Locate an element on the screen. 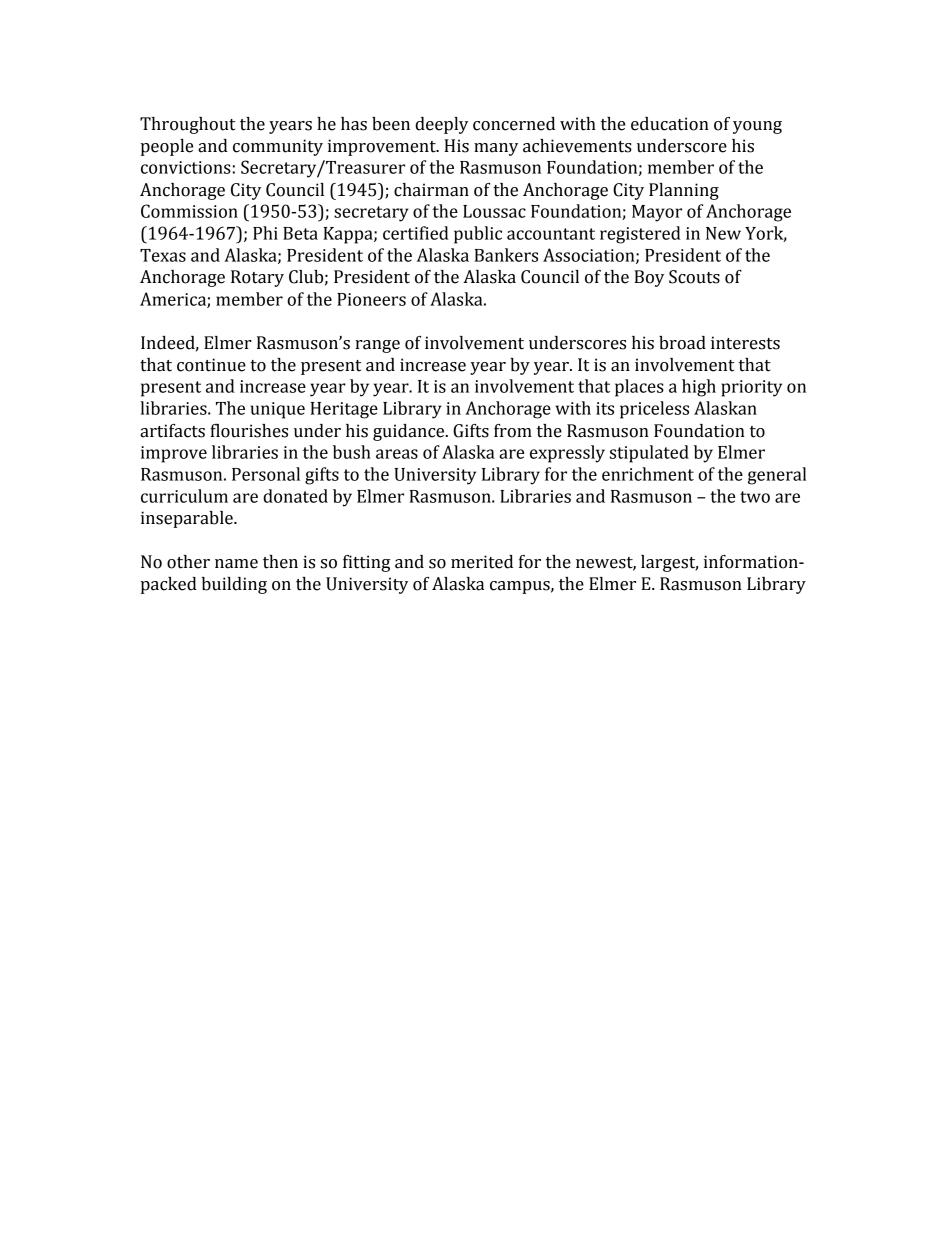 The image size is (952, 1233). merited is located at coordinates (482, 562).
